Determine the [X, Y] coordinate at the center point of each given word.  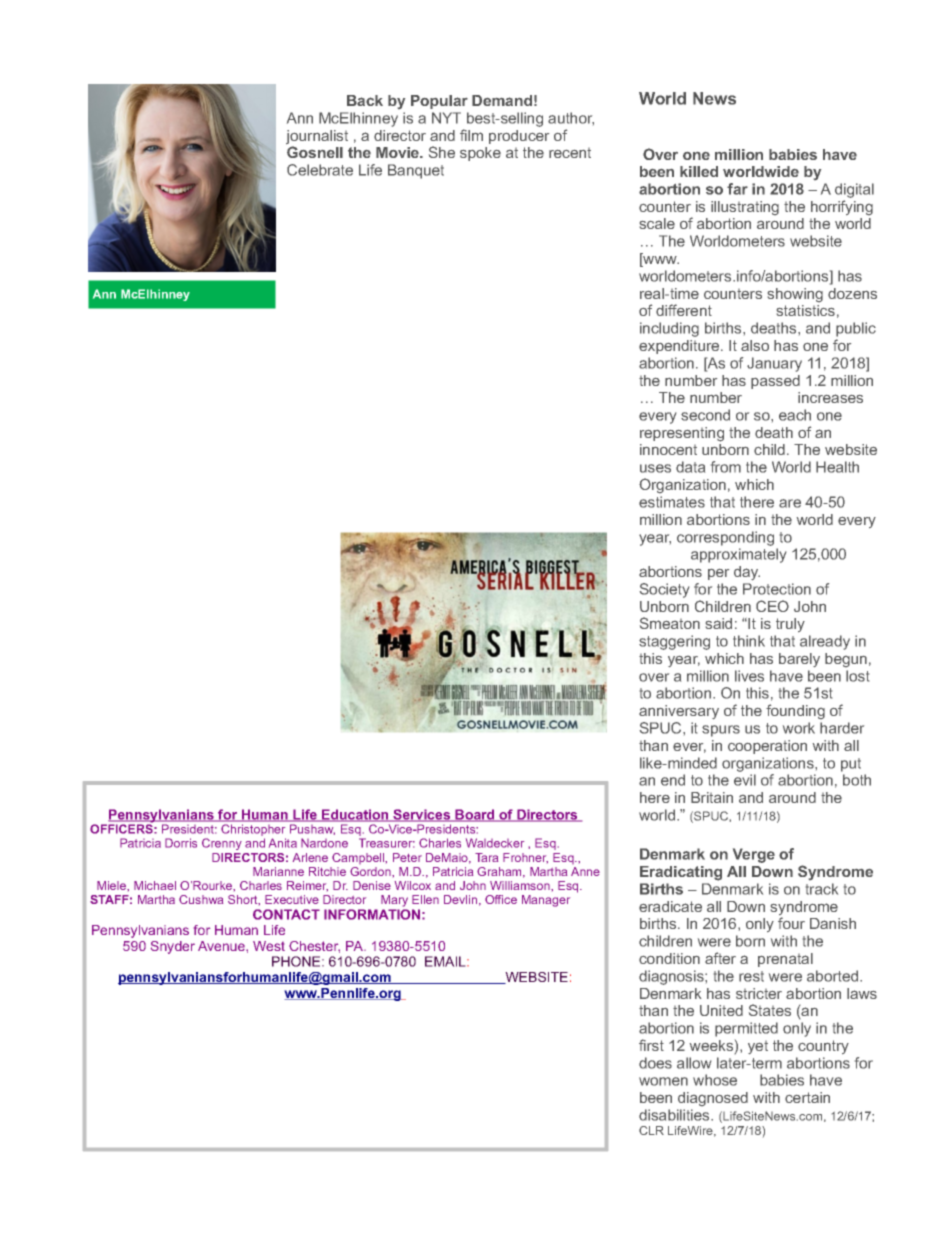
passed [775, 382]
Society [664, 590]
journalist [317, 138]
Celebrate [320, 170]
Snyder [173, 947]
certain [807, 1097]
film [471, 135]
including [669, 329]
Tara [486, 857]
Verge [754, 855]
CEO [772, 606]
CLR [651, 1130]
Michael [155, 885]
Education [355, 815]
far [737, 189]
